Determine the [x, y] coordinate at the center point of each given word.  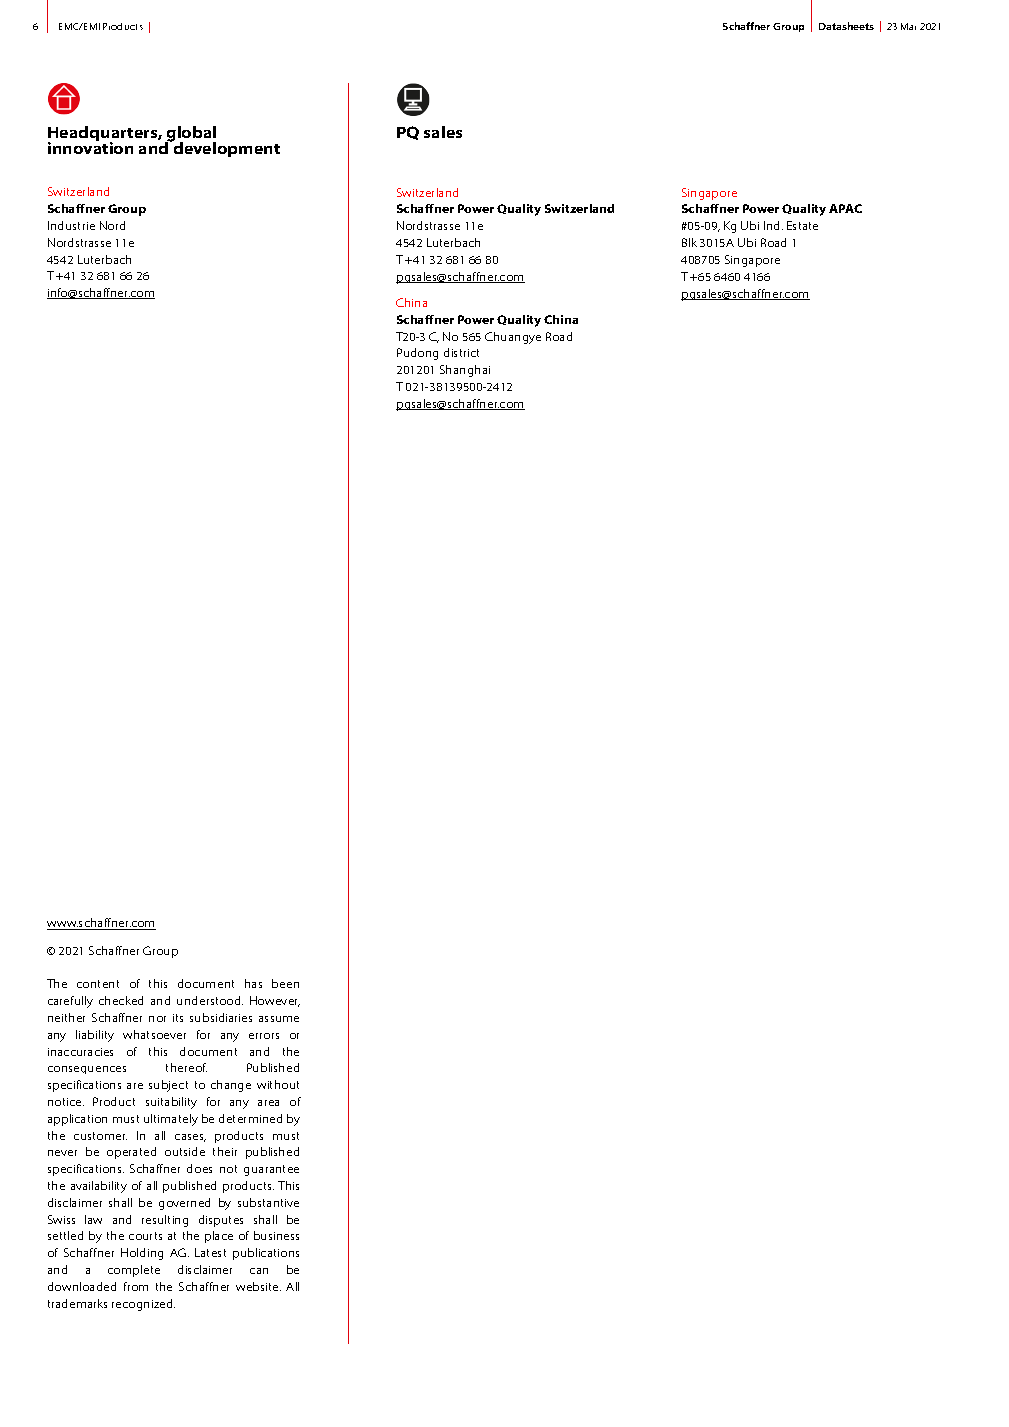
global [190, 135]
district [461, 352]
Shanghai [465, 371]
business [276, 1235]
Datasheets [846, 26]
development [225, 148]
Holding [142, 1254]
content [98, 984]
